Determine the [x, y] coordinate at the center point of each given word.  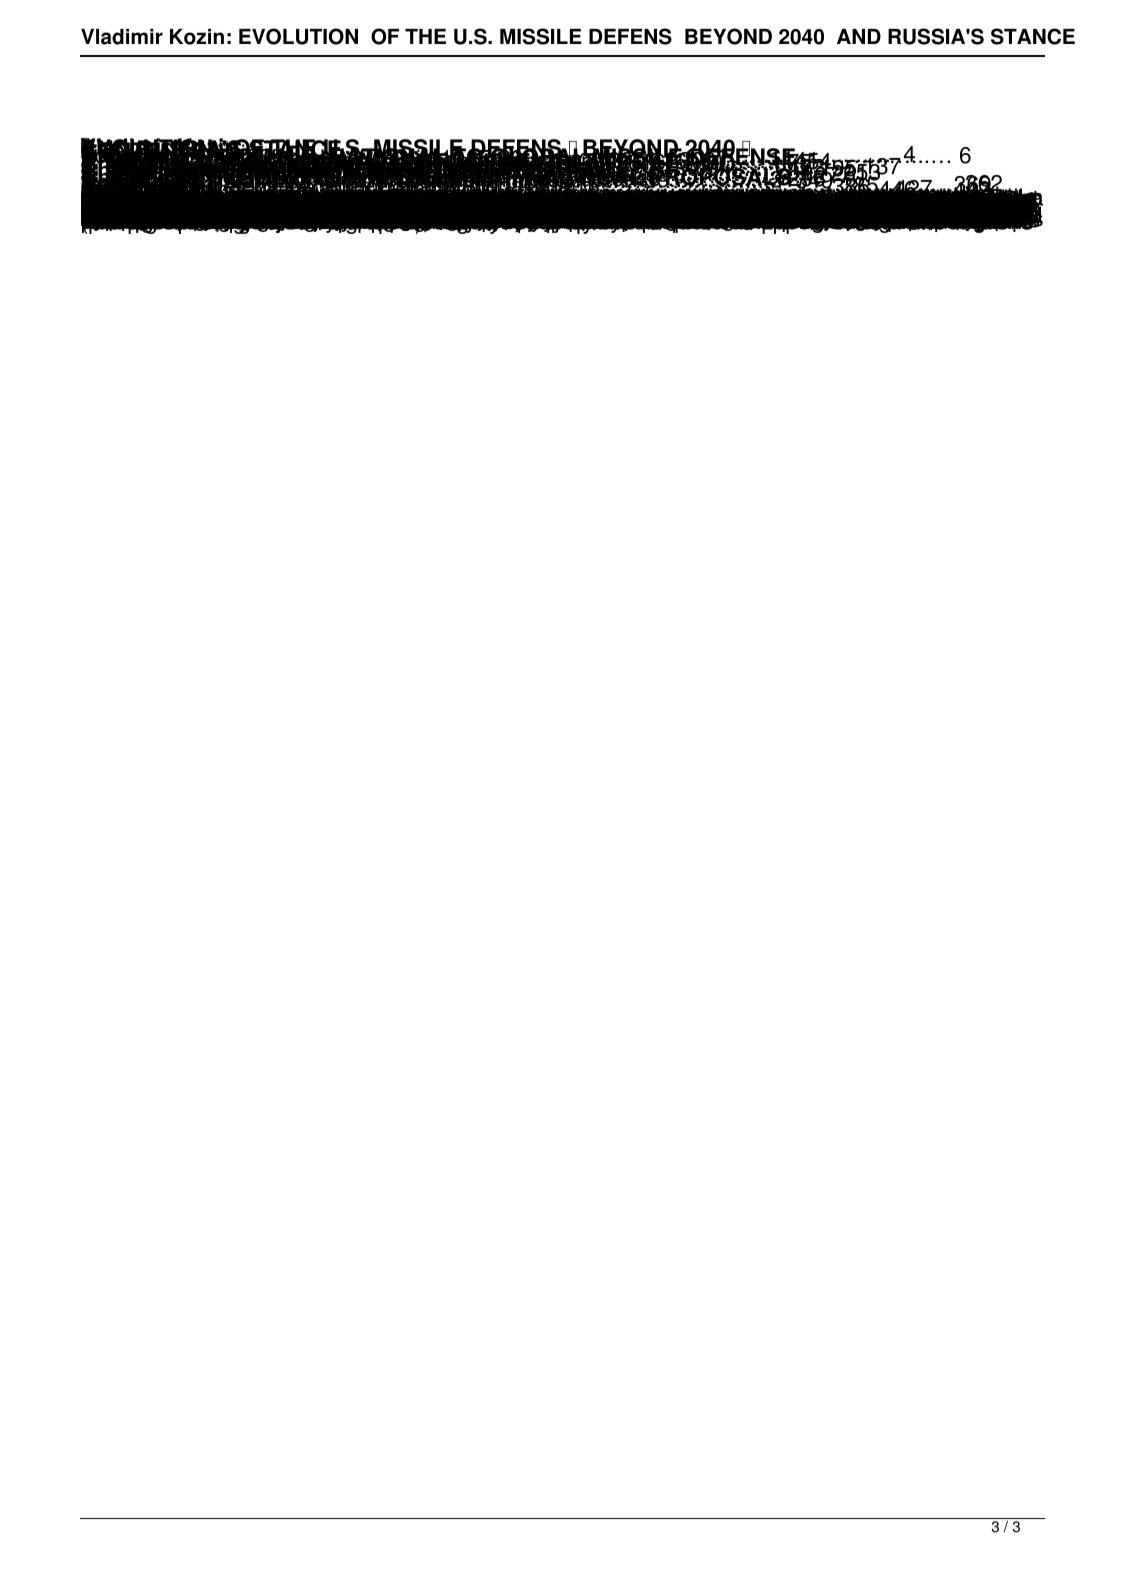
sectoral [386, 173]
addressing [406, 181]
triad [545, 167]
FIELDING [405, 164]
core [314, 167]
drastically [983, 202]
